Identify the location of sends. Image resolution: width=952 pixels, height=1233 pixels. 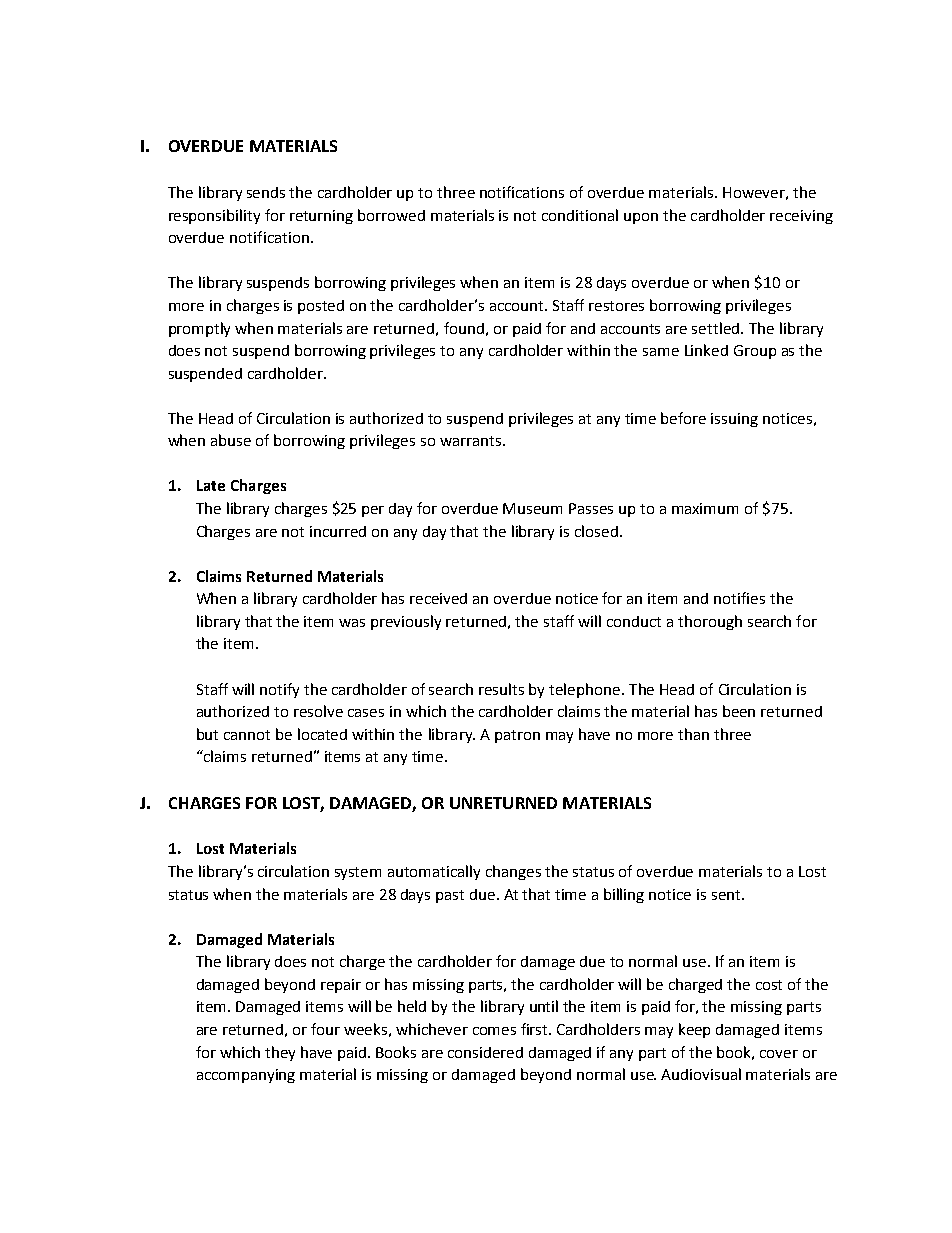
(266, 192).
